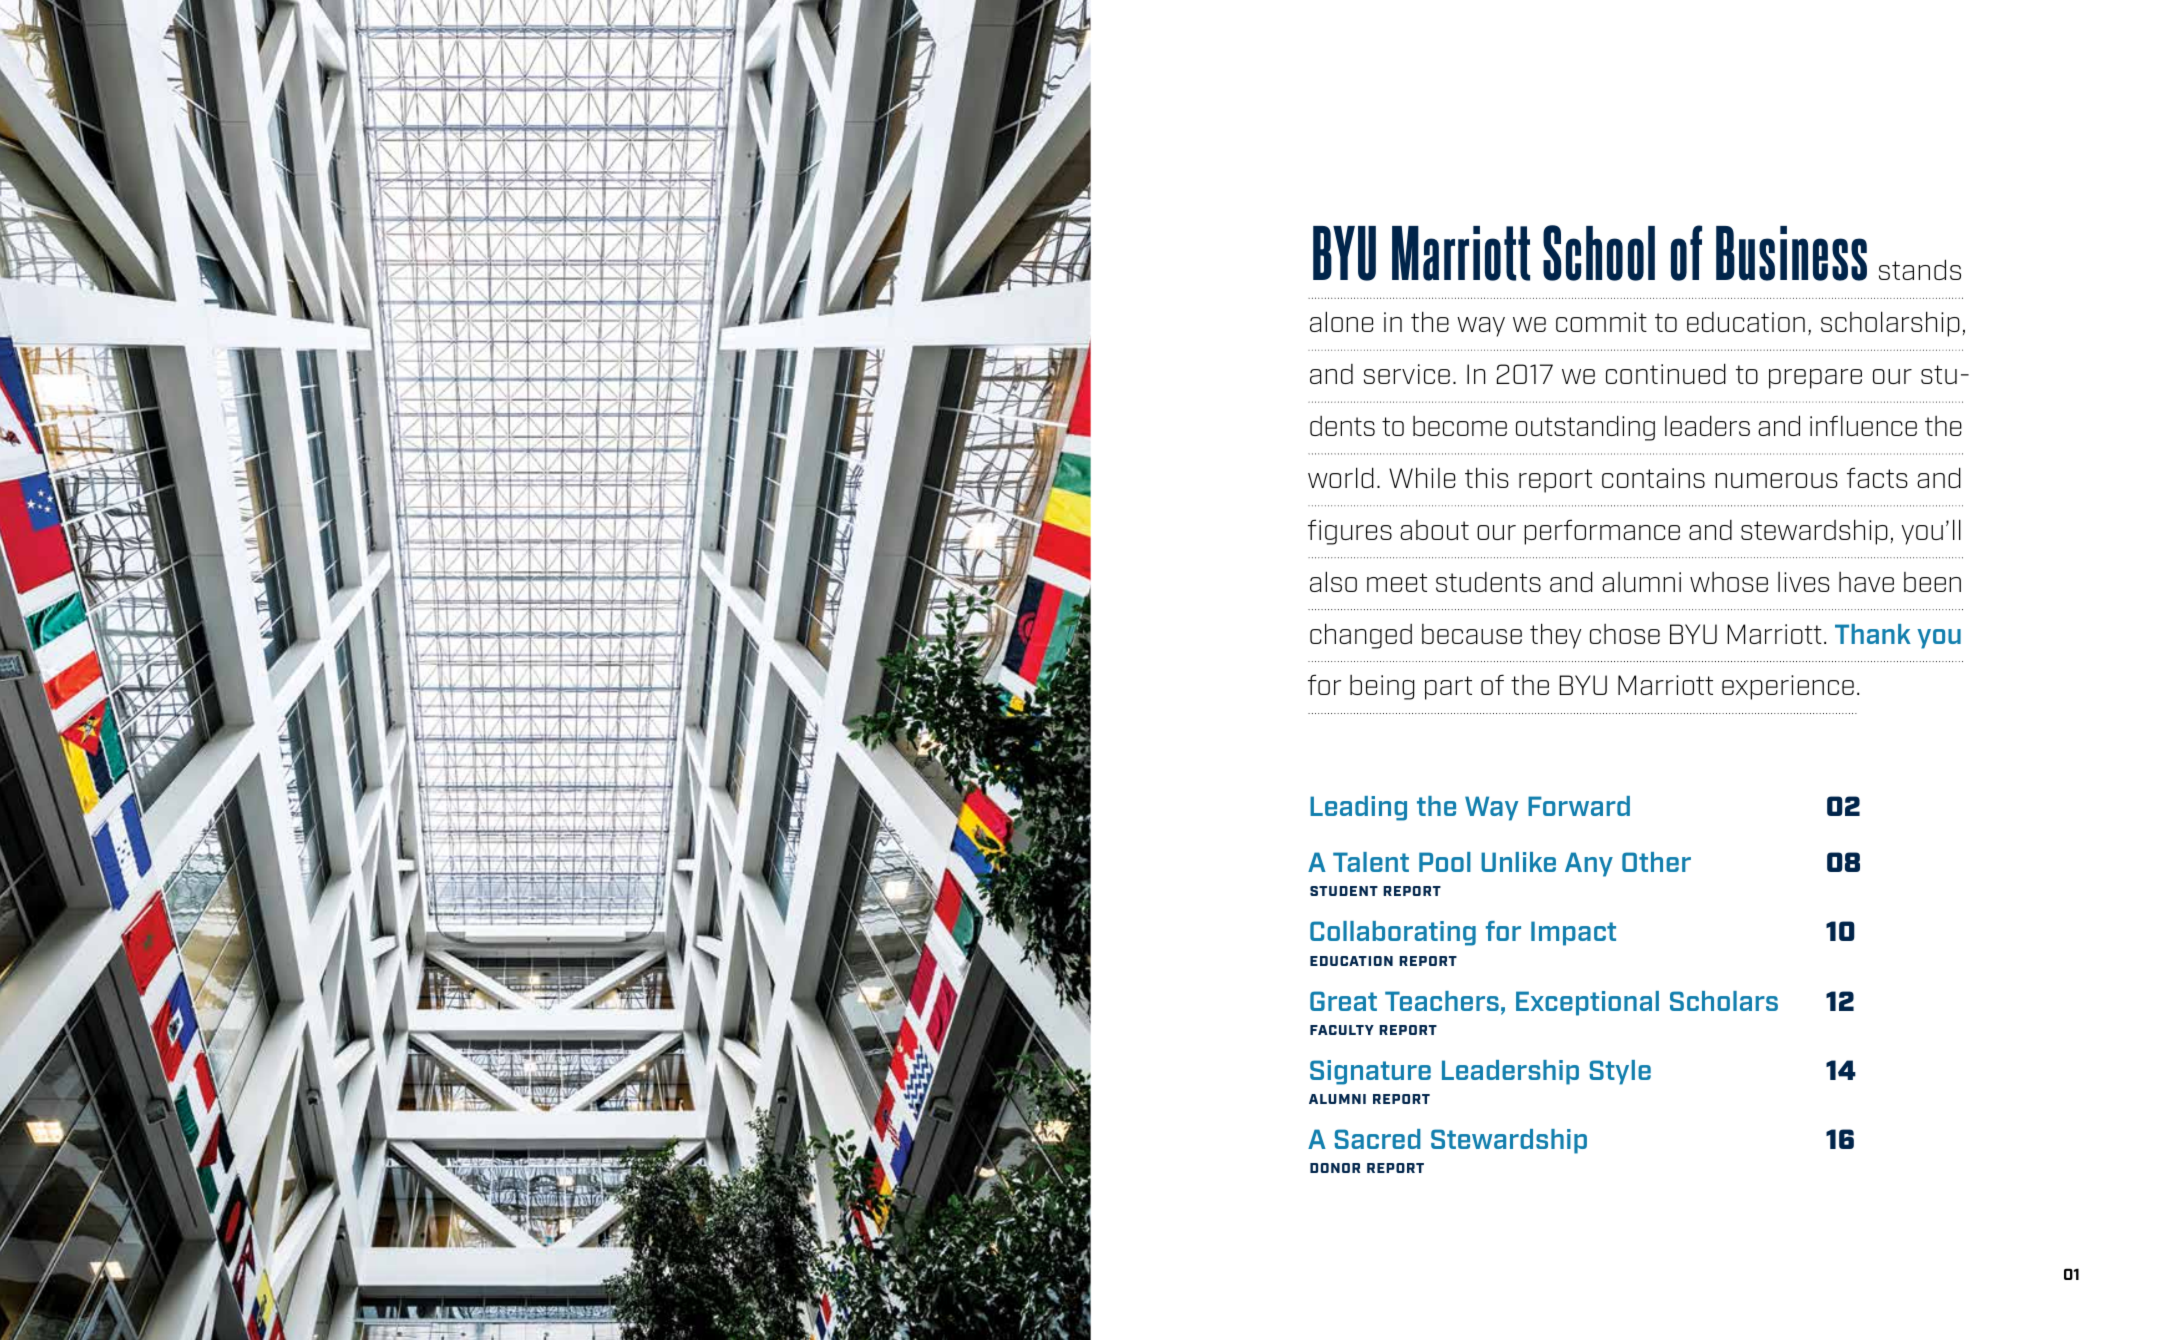  I want to click on being, so click(1382, 687).
